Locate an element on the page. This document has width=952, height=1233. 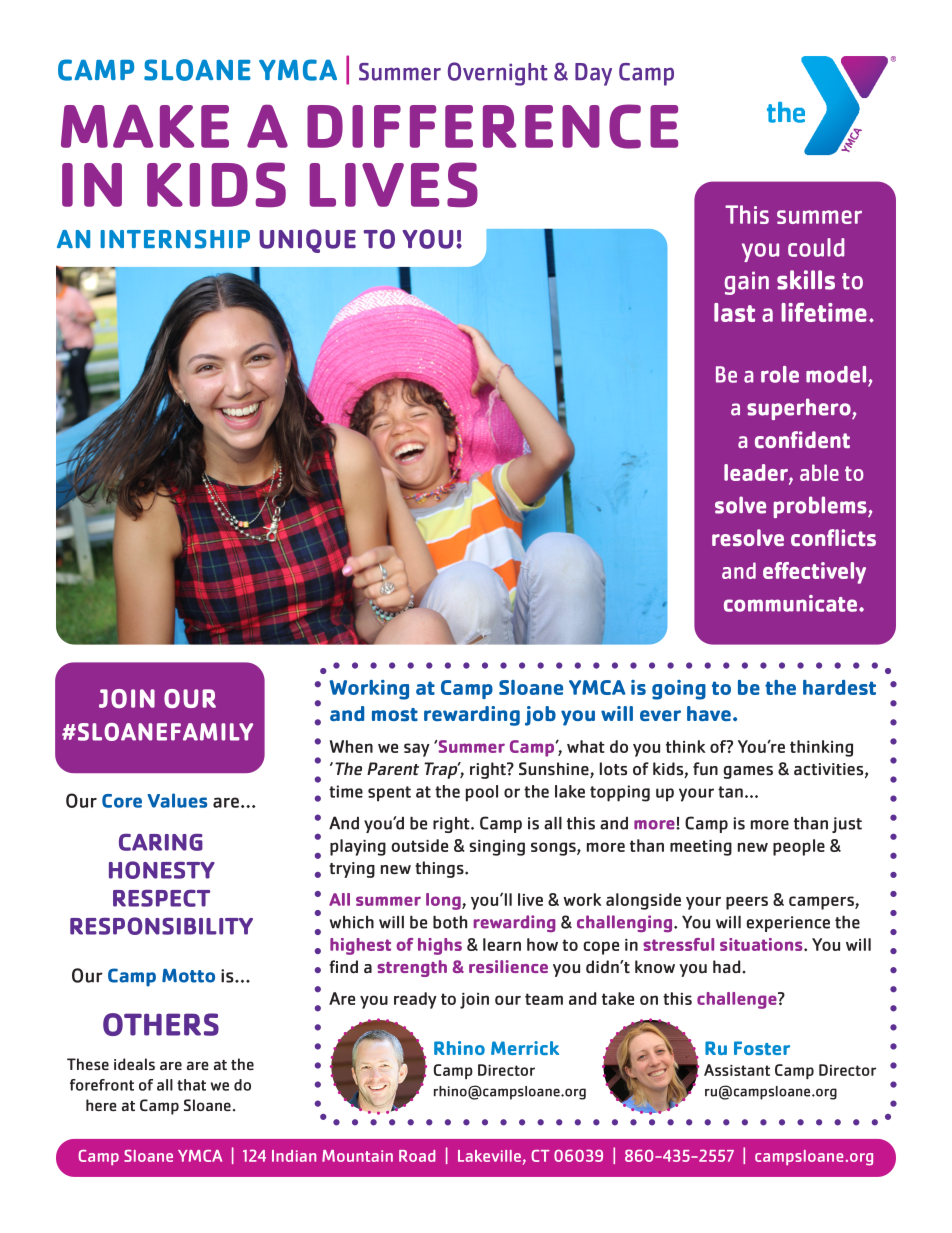
that is located at coordinates (191, 1085).
